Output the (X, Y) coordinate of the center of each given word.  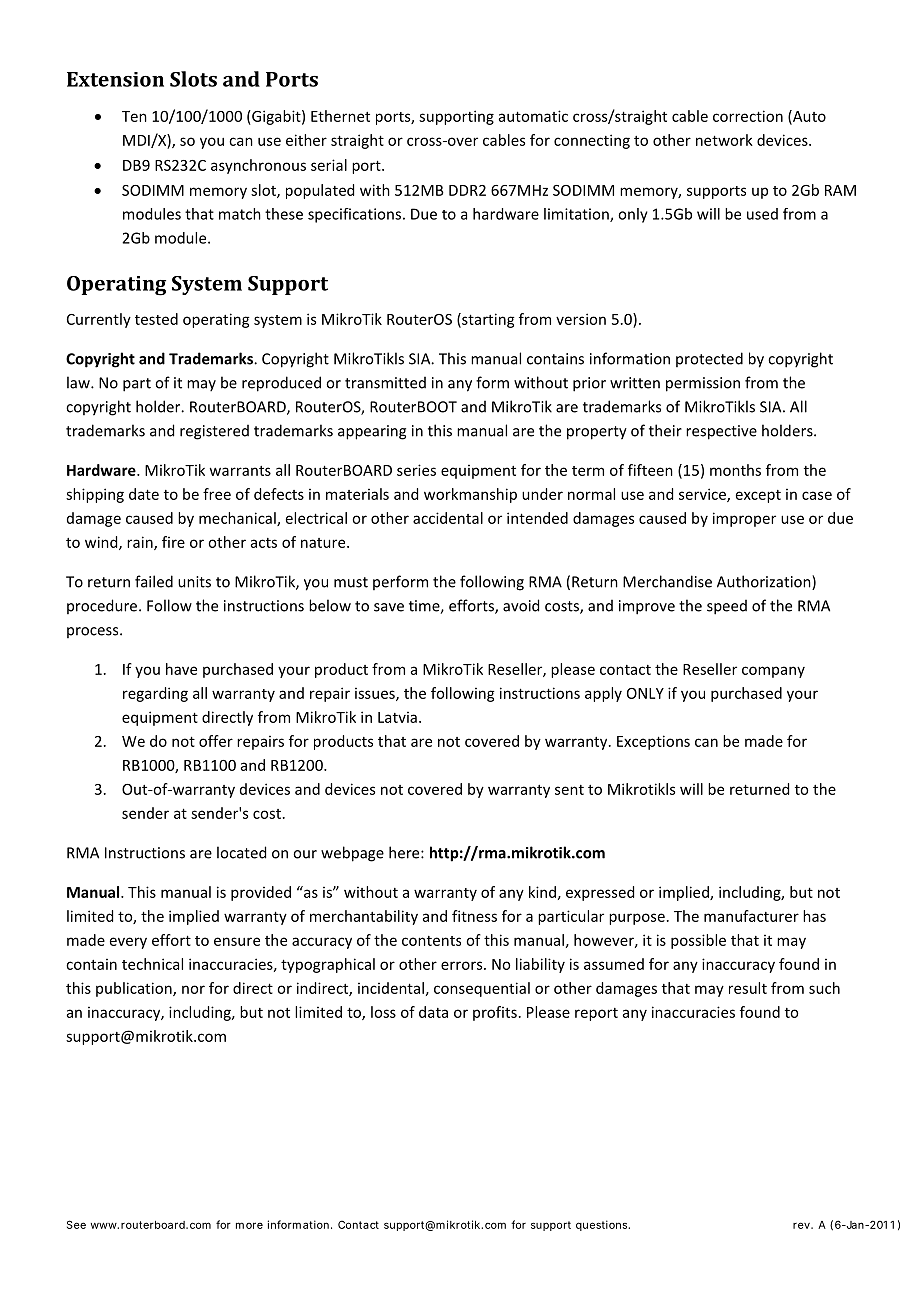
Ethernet (340, 116)
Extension (115, 79)
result (748, 988)
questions (603, 1225)
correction (748, 116)
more (249, 1225)
